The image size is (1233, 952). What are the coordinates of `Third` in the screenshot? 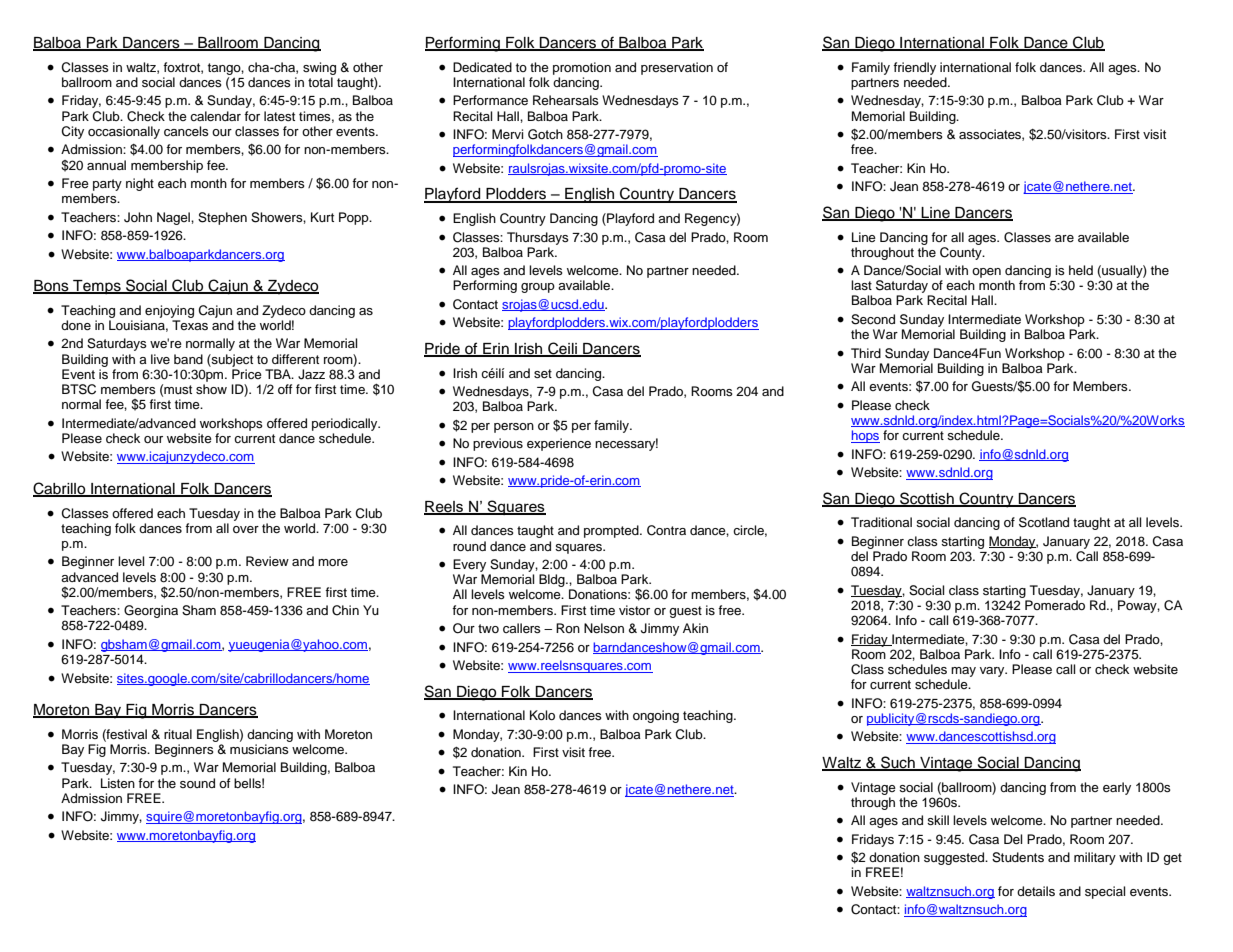 It's located at (866, 353).
